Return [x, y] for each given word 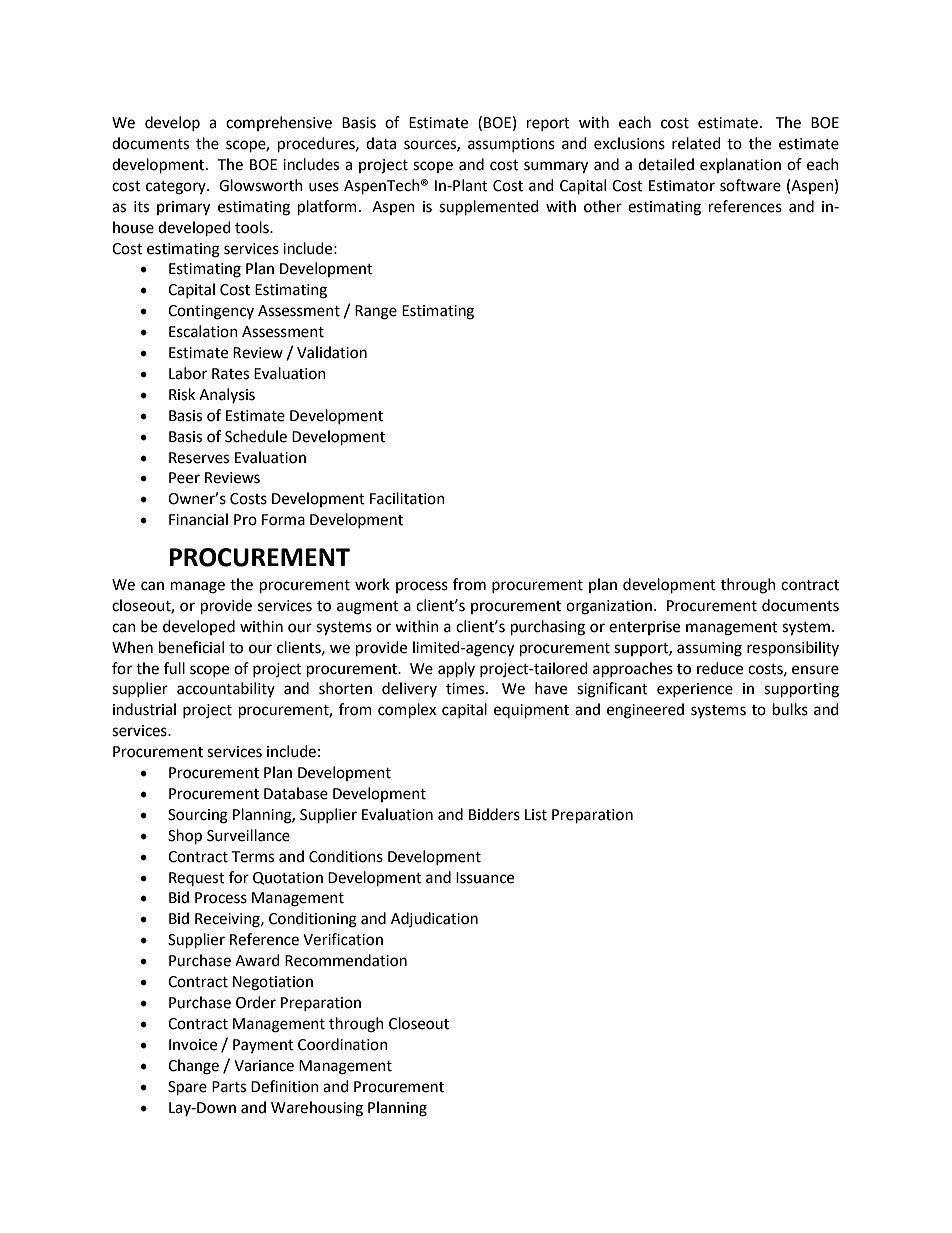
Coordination [343, 1044]
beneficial [191, 647]
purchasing [548, 628]
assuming [709, 649]
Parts [229, 1087]
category [177, 188]
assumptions [511, 145]
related [696, 143]
